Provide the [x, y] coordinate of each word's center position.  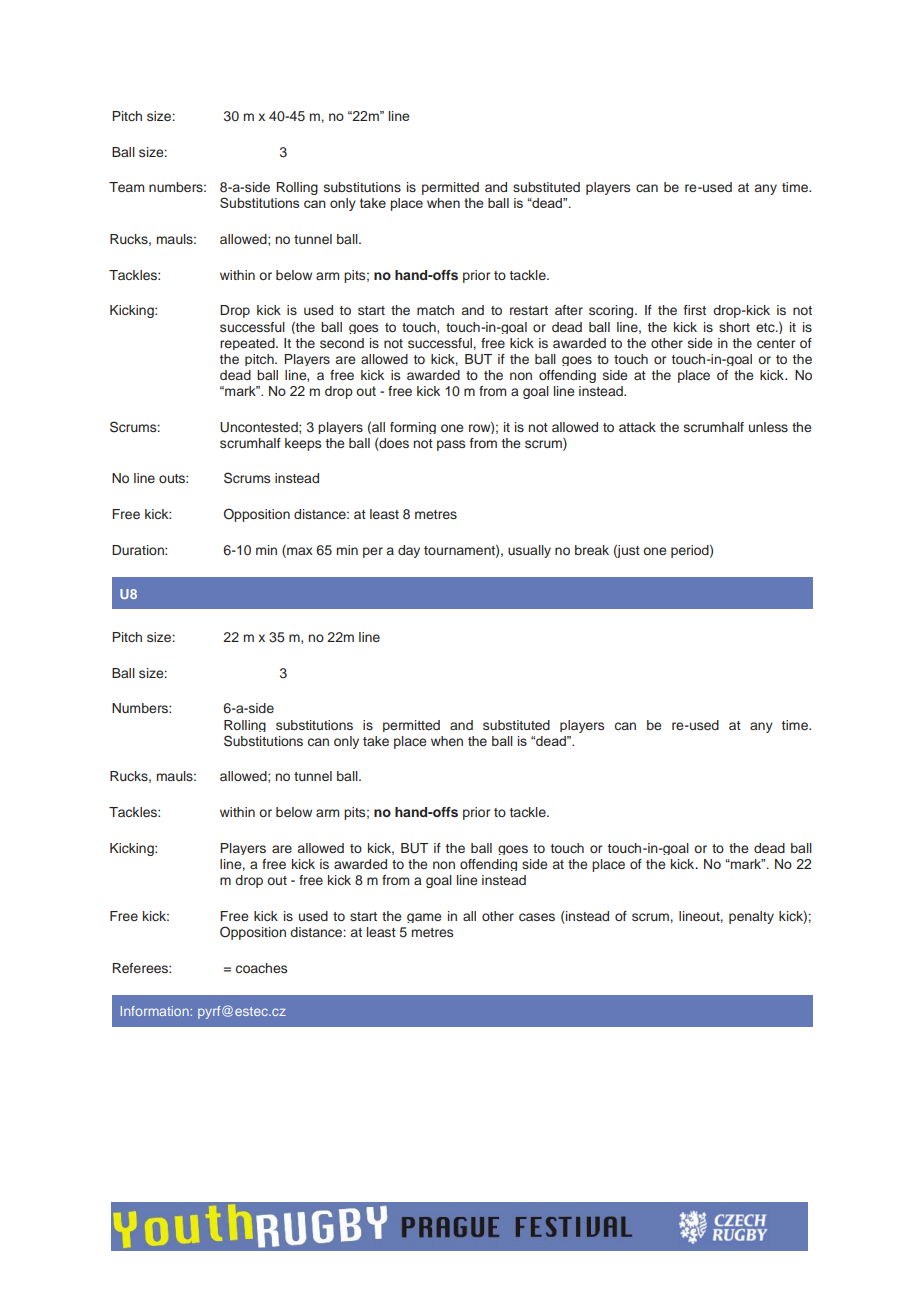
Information [155, 1011]
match [435, 310]
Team [126, 187]
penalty [751, 917]
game [424, 918]
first [695, 310]
